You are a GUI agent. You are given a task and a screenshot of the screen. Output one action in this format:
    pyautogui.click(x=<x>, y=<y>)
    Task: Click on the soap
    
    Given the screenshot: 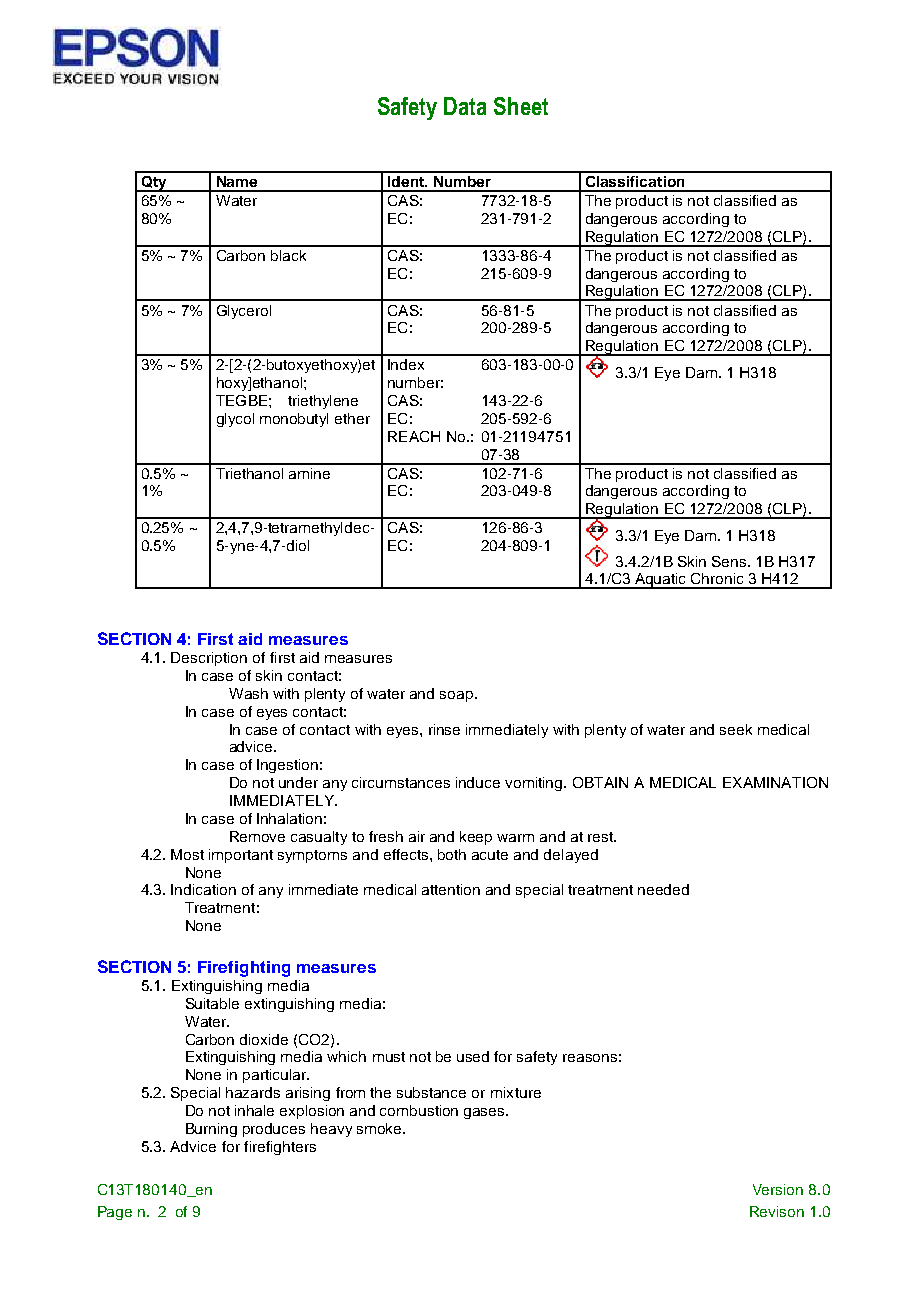 What is the action you would take?
    pyautogui.click(x=456, y=696)
